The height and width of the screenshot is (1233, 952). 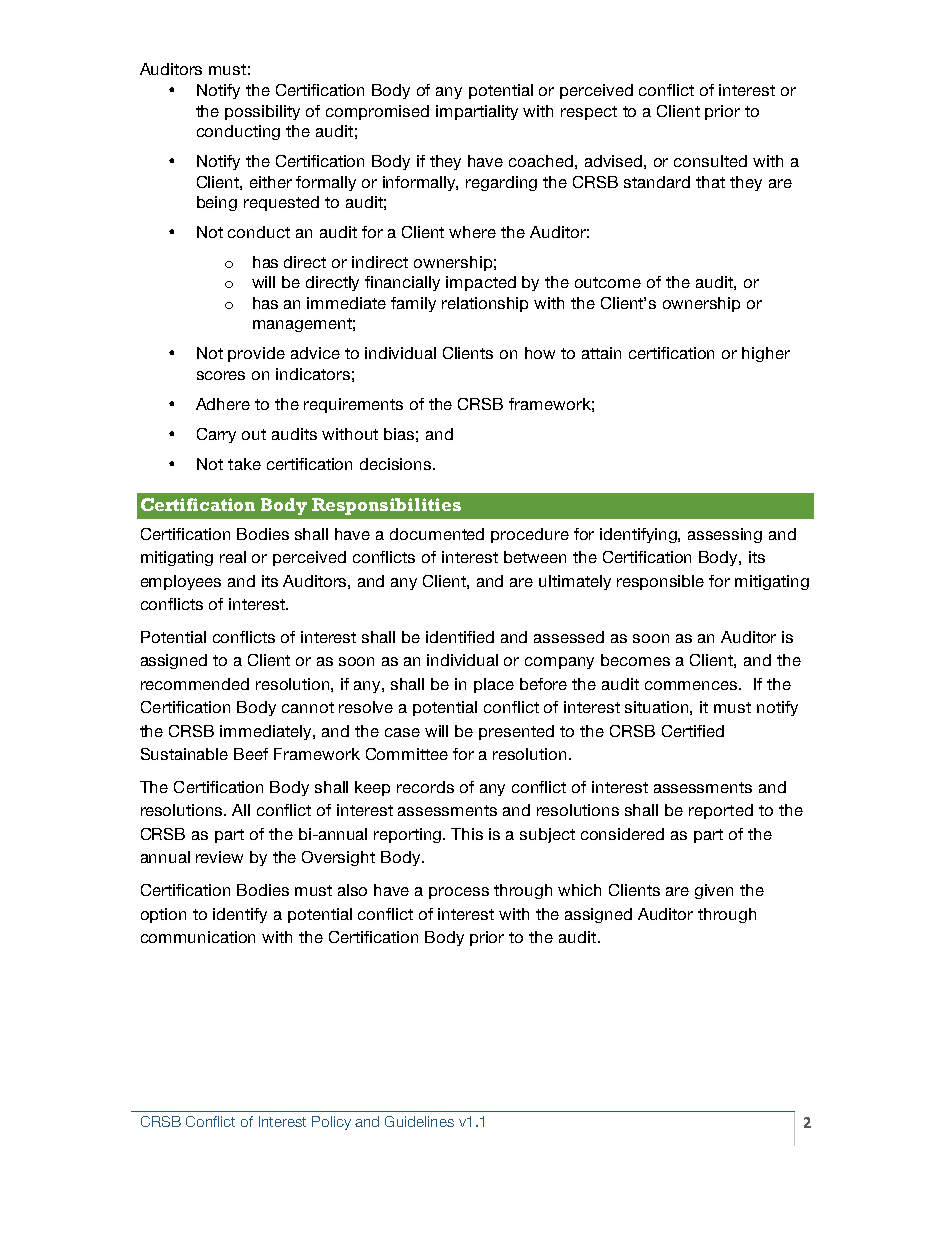 I want to click on regarding, so click(x=501, y=183).
